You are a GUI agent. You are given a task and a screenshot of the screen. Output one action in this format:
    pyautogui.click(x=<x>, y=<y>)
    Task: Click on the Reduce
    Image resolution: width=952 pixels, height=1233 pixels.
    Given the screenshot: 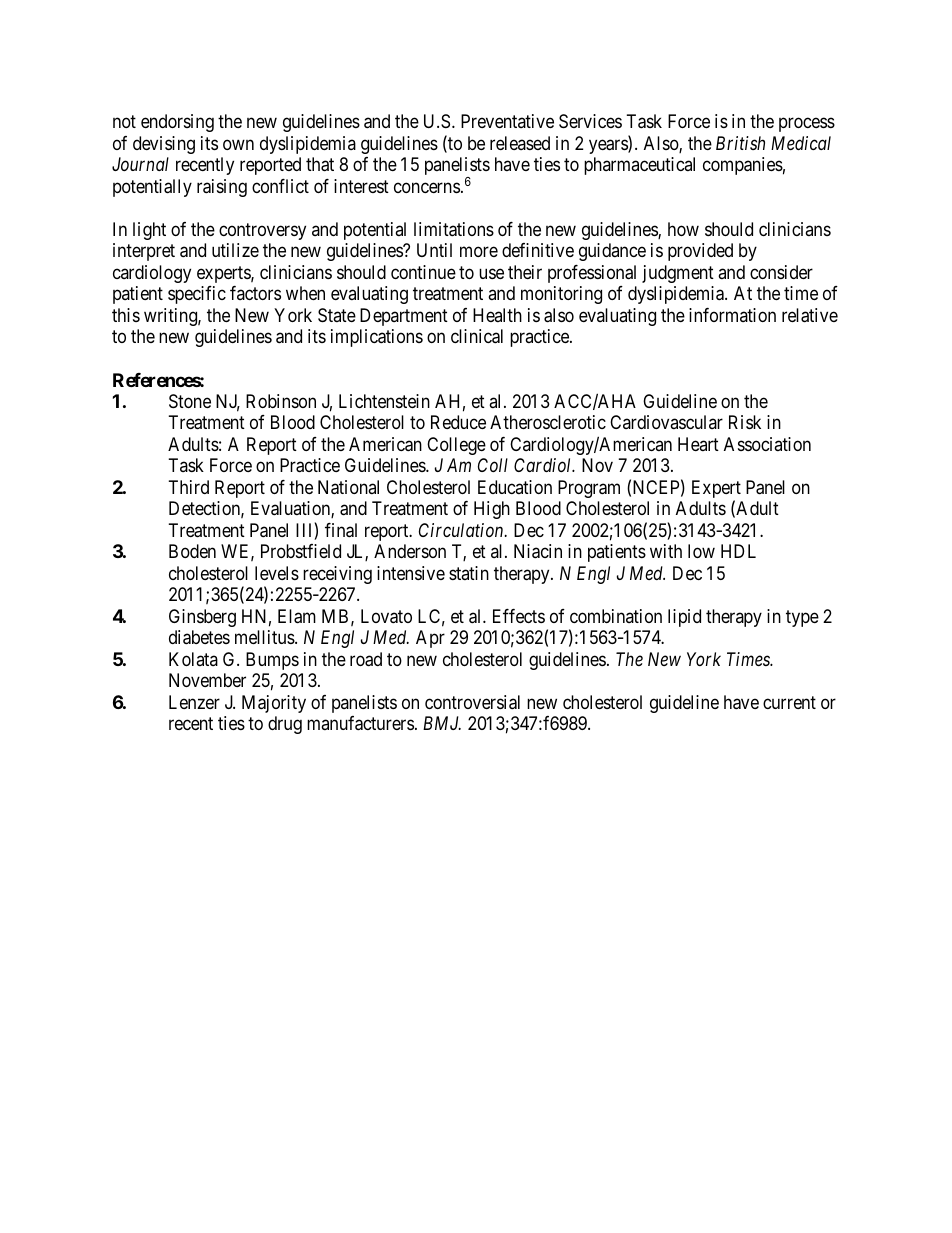 What is the action you would take?
    pyautogui.click(x=458, y=422)
